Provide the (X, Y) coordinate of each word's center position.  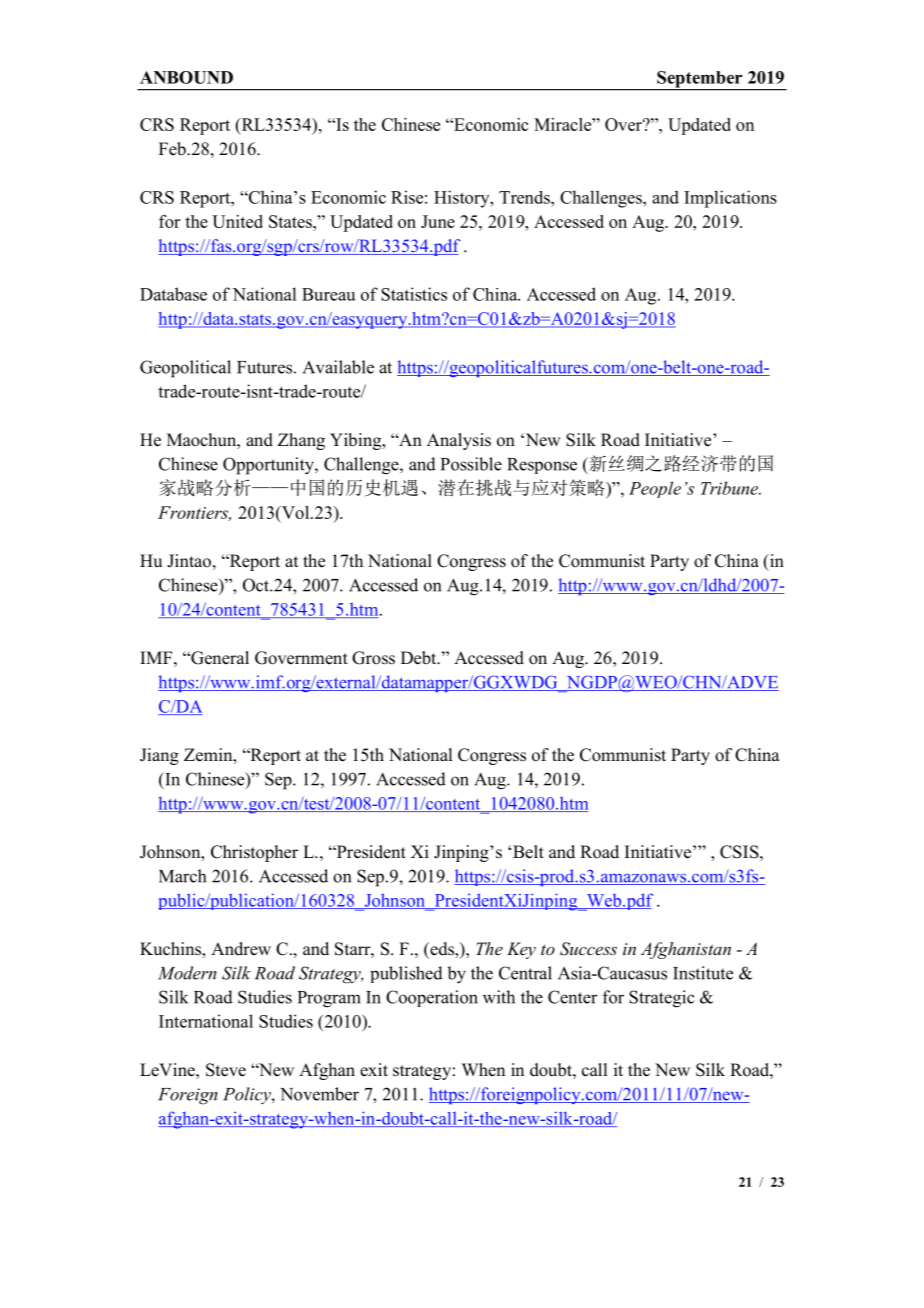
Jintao (189, 561)
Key (521, 950)
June (438, 221)
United (237, 221)
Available (338, 367)
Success (588, 949)
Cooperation (432, 998)
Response (542, 466)
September (700, 80)
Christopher (254, 853)
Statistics (414, 294)
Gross (373, 658)
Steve (226, 1070)
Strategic (662, 999)
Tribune (730, 488)
